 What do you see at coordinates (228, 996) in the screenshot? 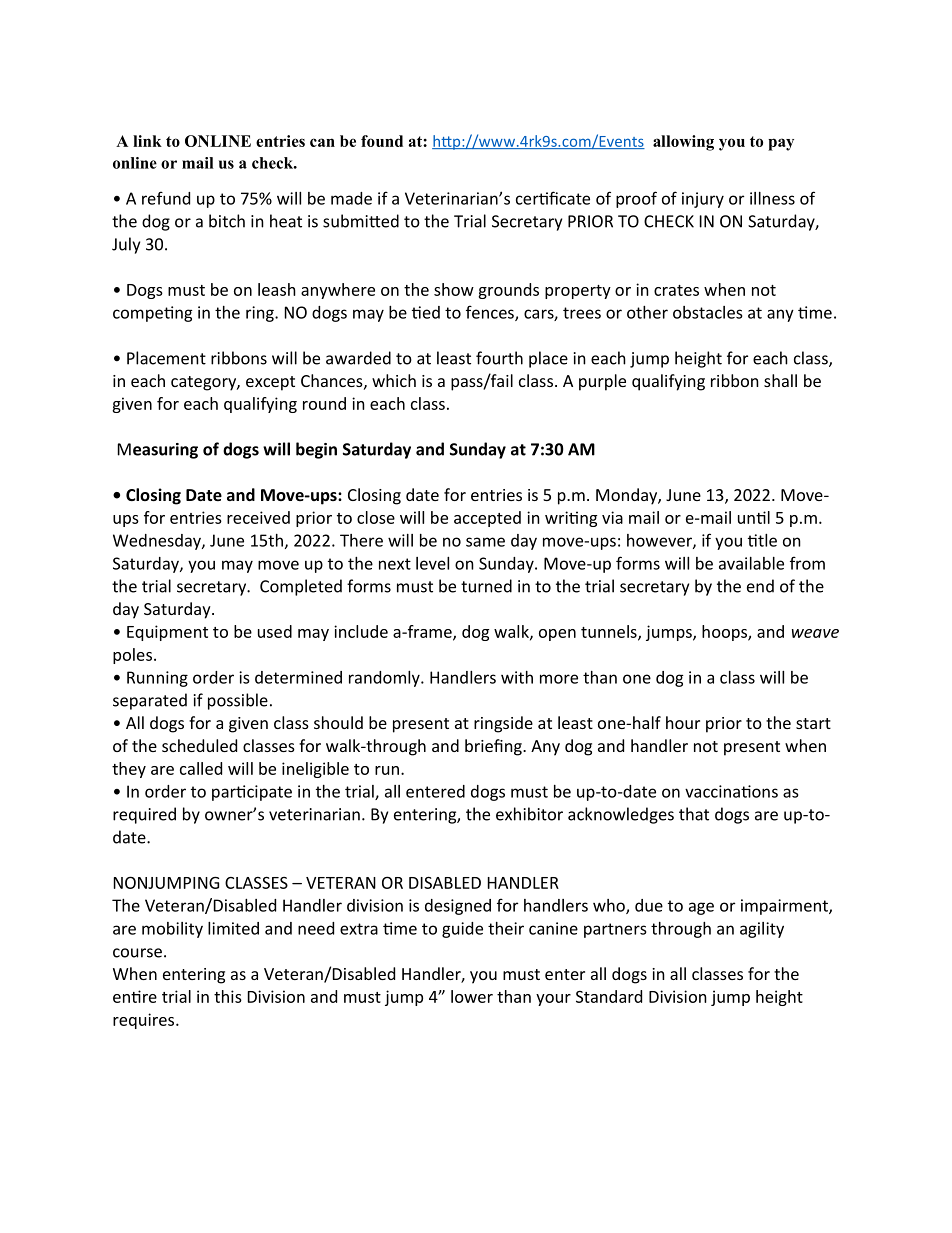
I see `this` at bounding box center [228, 996].
